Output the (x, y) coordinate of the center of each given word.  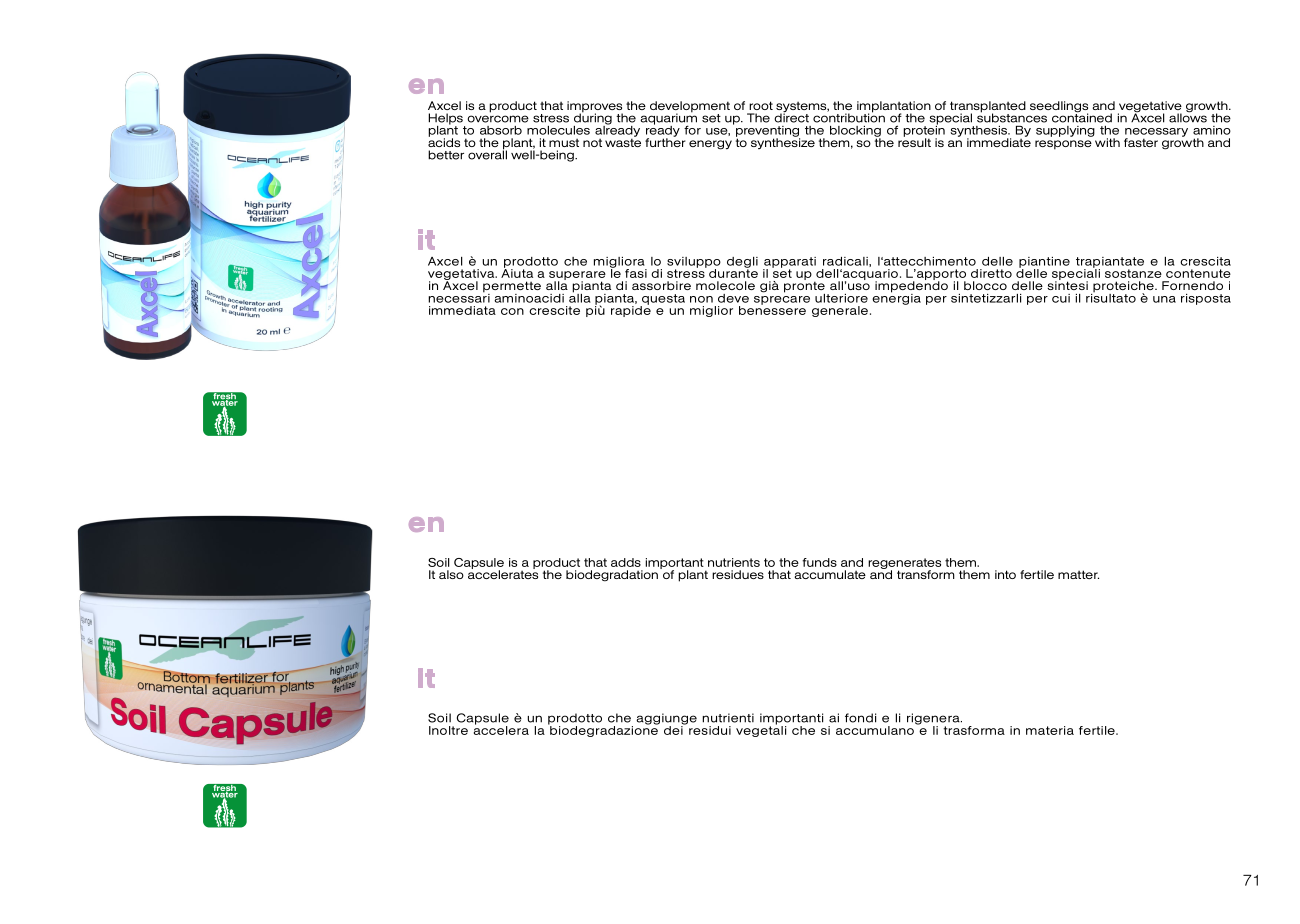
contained (1082, 117)
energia (896, 298)
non (701, 299)
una (1164, 299)
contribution (849, 117)
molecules (558, 130)
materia (1050, 730)
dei (674, 729)
